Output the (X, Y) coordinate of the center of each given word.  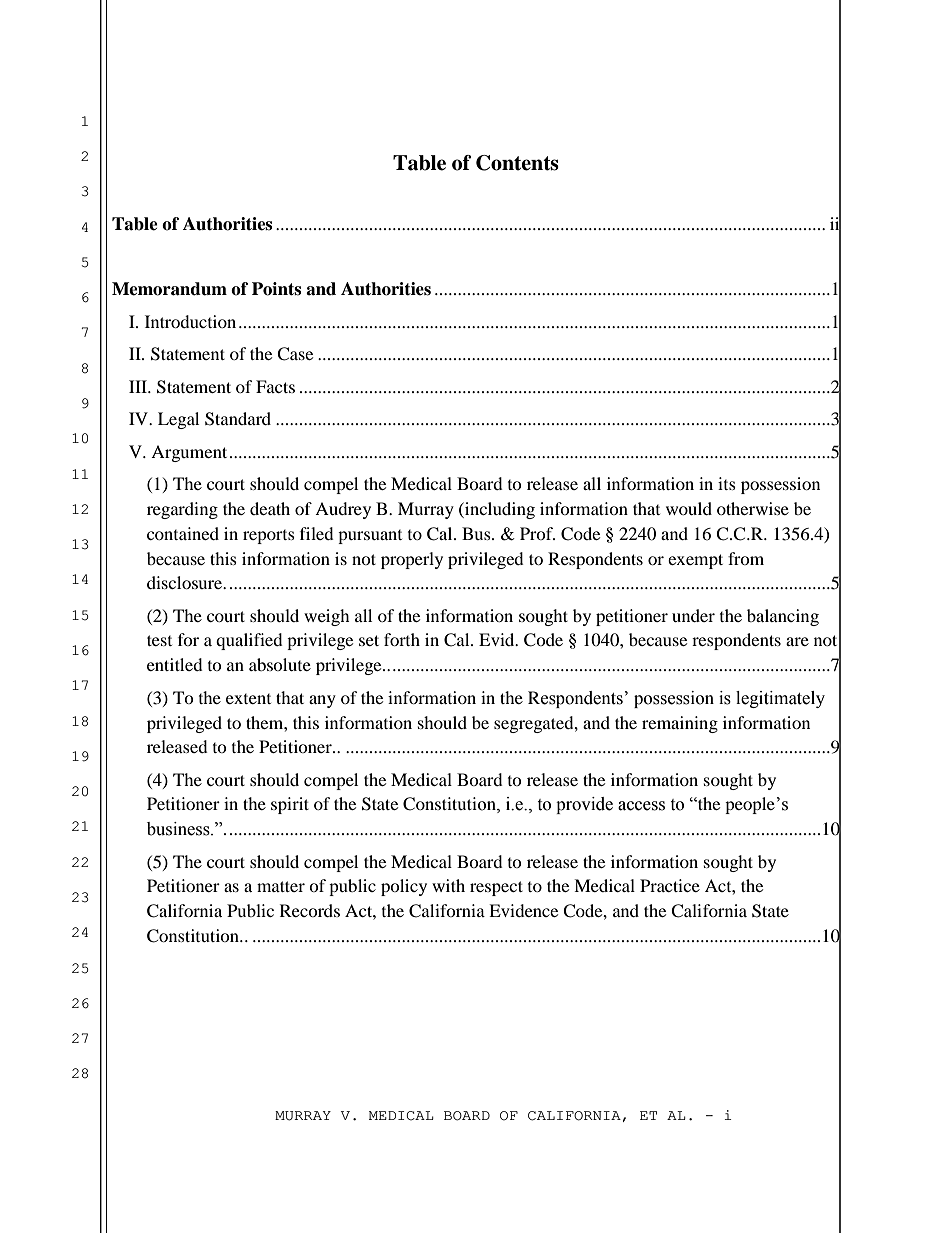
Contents (517, 163)
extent (248, 699)
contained (183, 533)
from (746, 558)
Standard (238, 419)
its (727, 483)
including (499, 510)
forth (402, 639)
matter (281, 886)
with (448, 885)
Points (276, 289)
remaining (680, 724)
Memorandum (169, 289)
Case (295, 354)
